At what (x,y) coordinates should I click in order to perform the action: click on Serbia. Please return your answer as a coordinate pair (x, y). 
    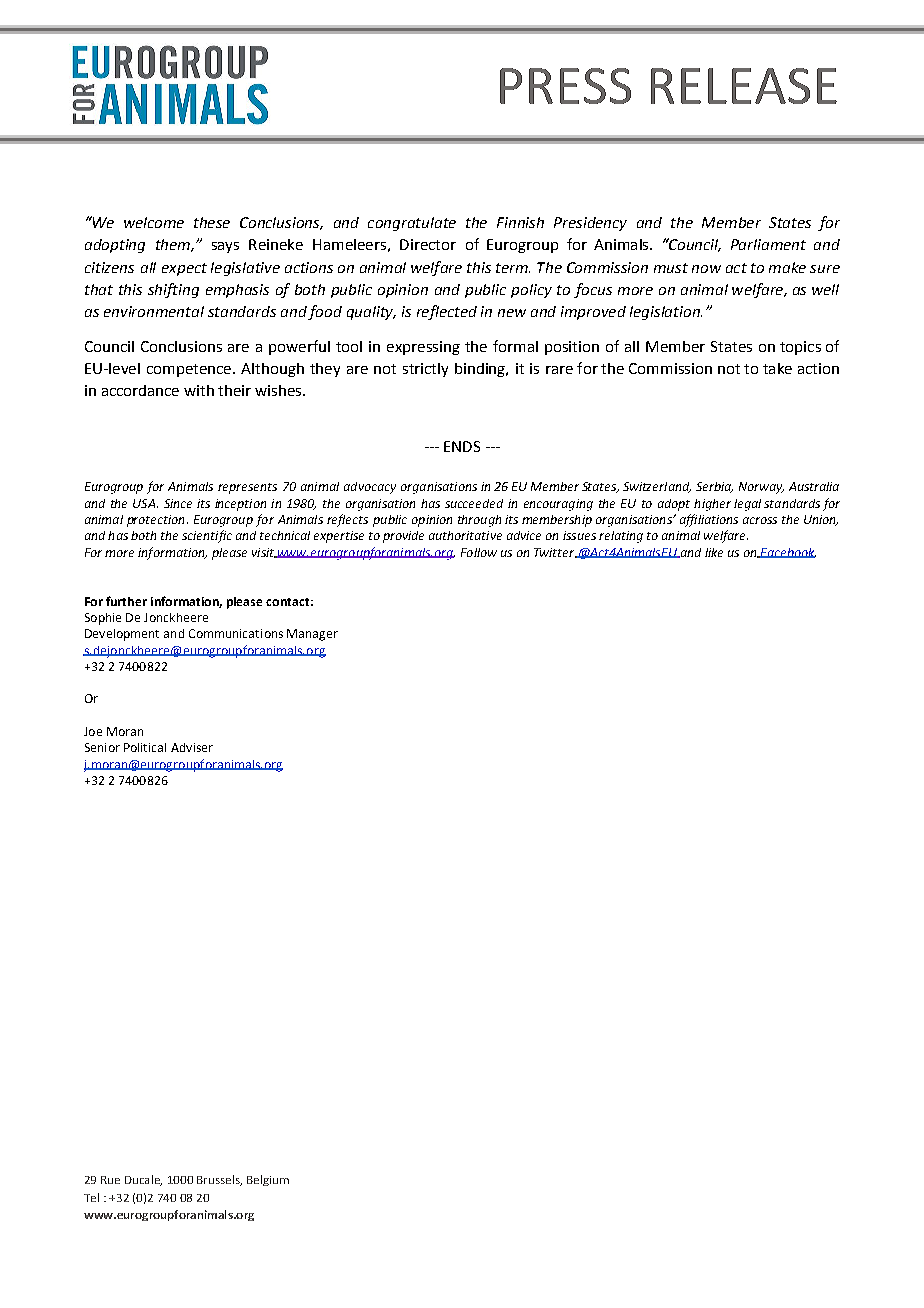
    Looking at the image, I should click on (714, 487).
